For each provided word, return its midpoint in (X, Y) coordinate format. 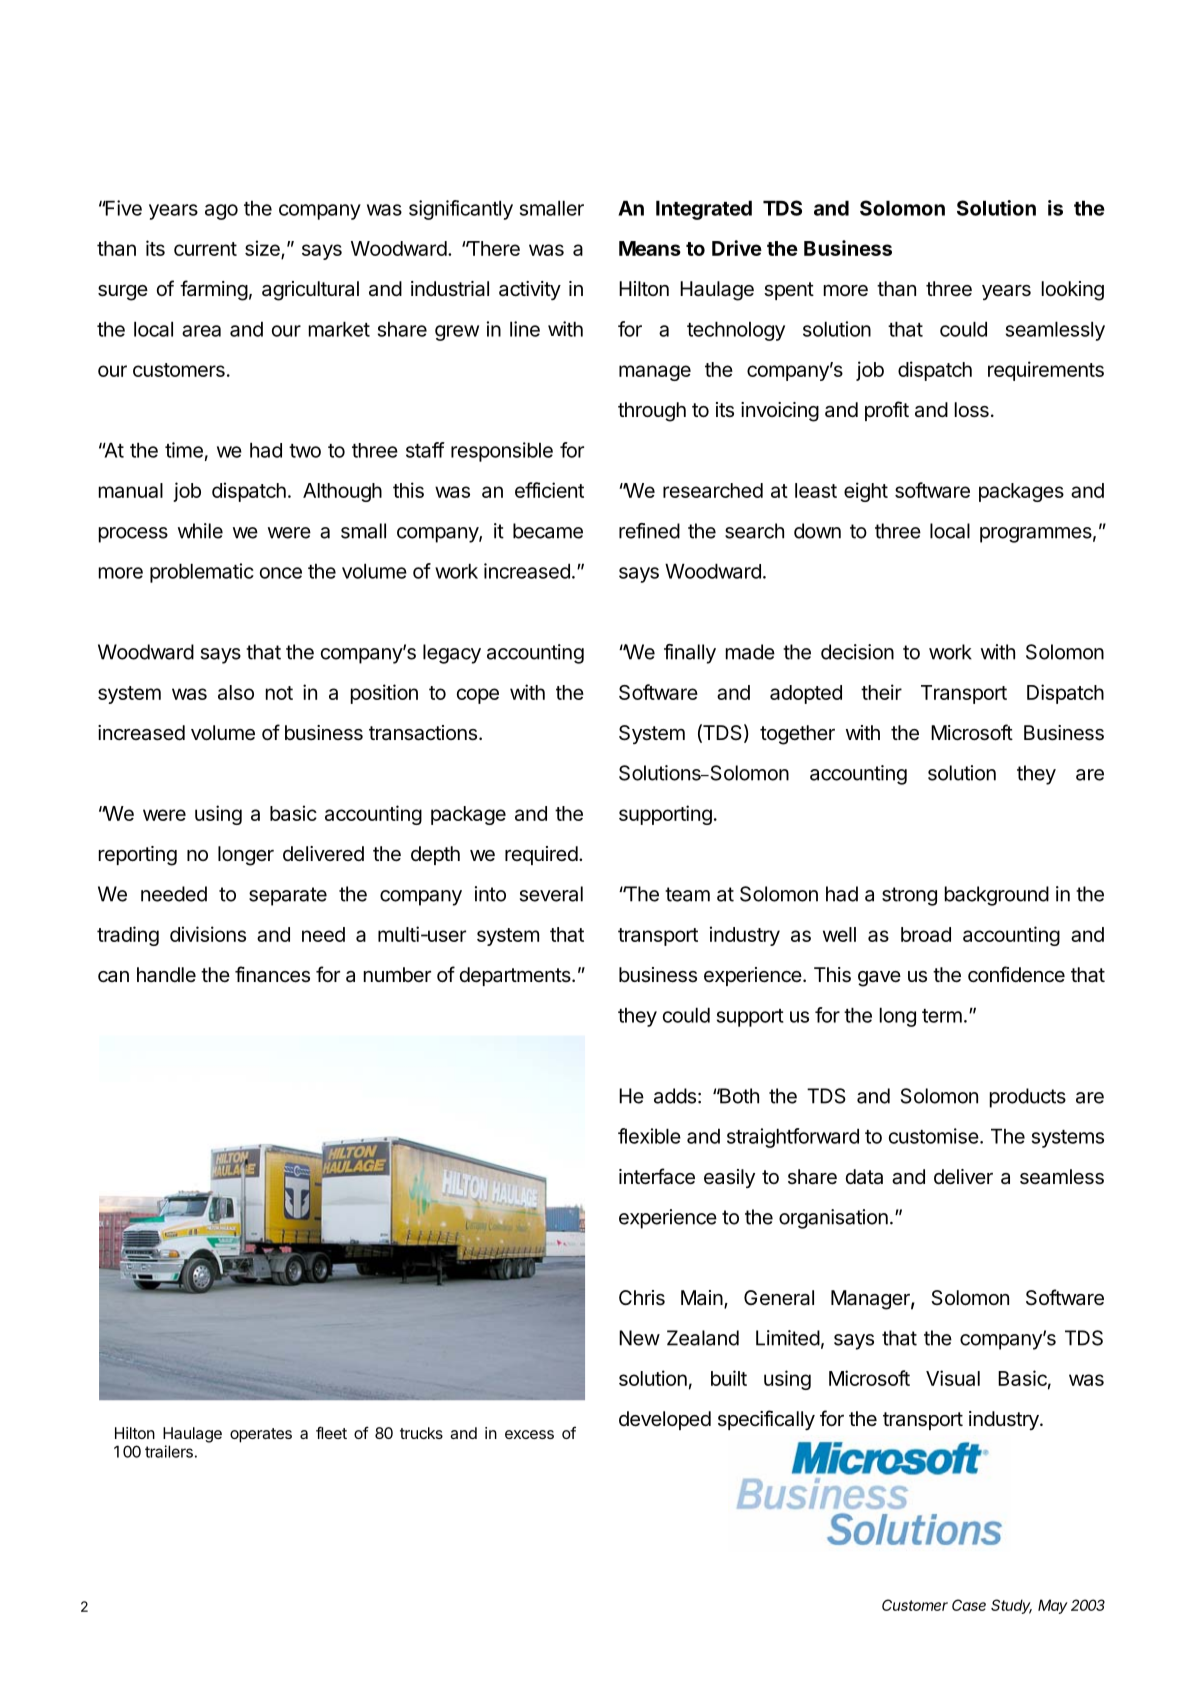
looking (1073, 291)
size (263, 249)
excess (529, 1434)
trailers (169, 1451)
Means (650, 248)
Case (969, 1605)
